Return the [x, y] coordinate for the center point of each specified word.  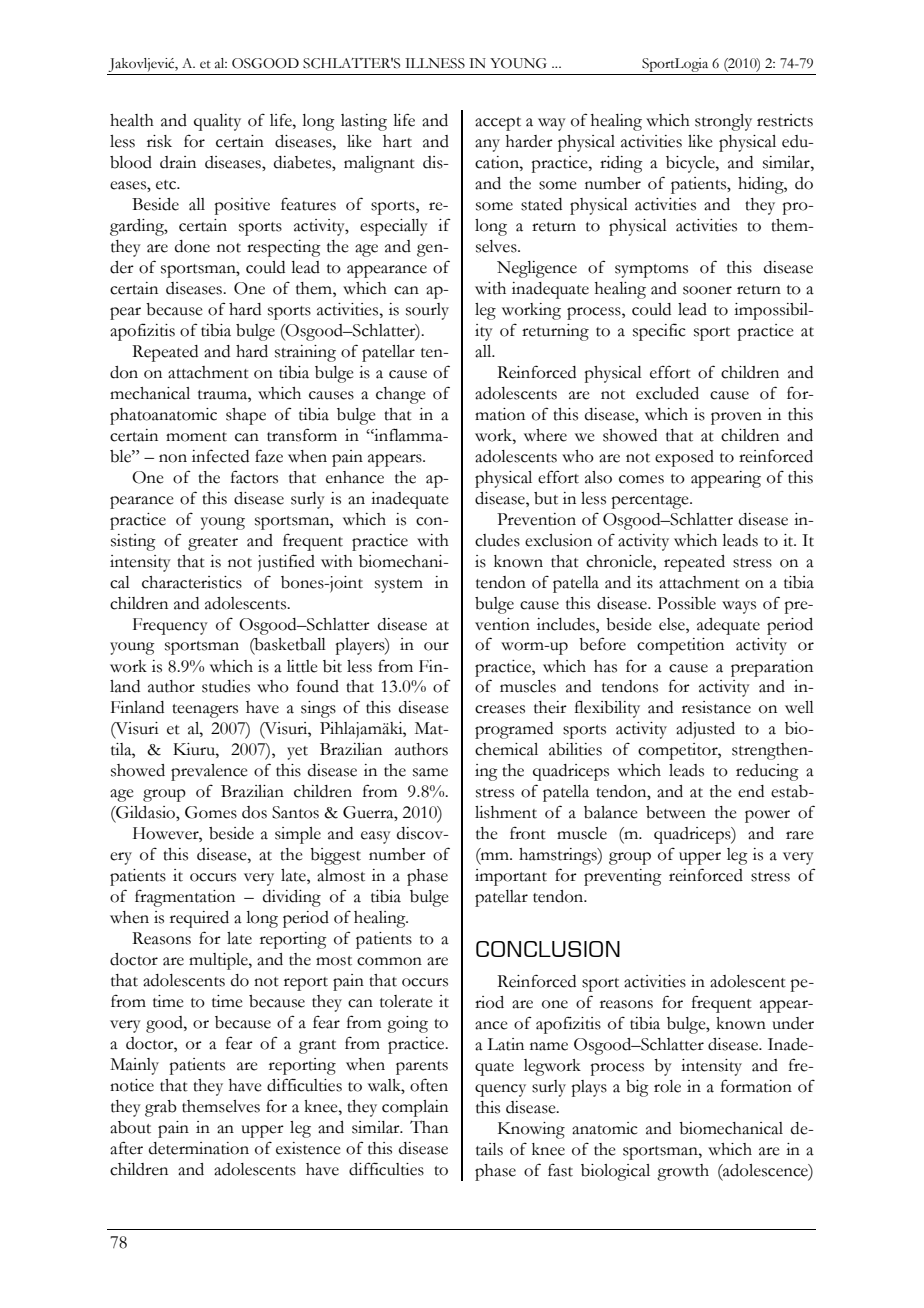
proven [736, 418]
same [430, 772]
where [545, 435]
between [676, 812]
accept [498, 124]
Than [429, 1127]
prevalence [209, 772]
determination [199, 1148]
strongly [723, 122]
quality [217, 122]
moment [196, 437]
